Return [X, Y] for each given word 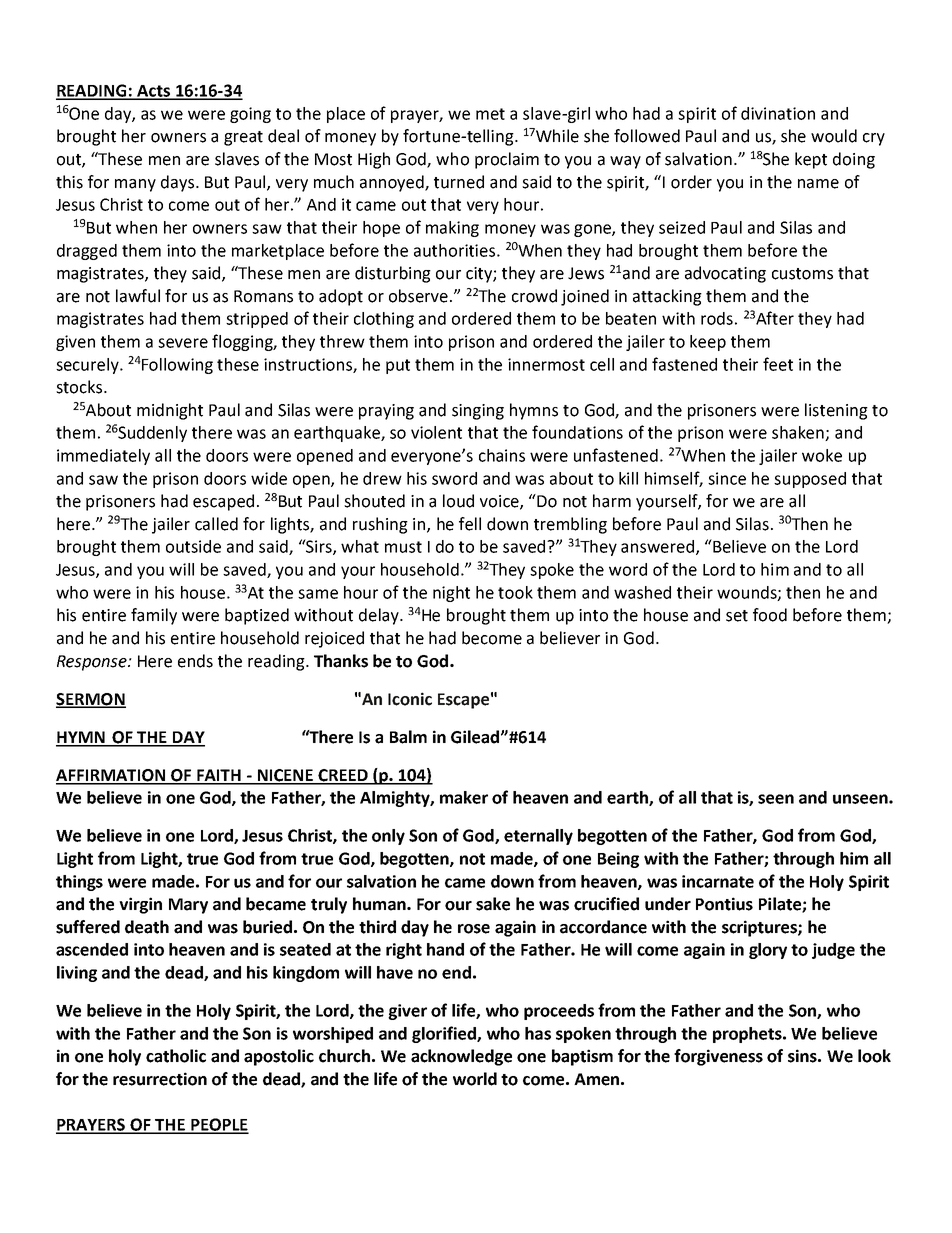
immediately [103, 457]
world [475, 1079]
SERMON [91, 700]
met [490, 114]
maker [464, 797]
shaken [799, 433]
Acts [153, 92]
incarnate [718, 881]
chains [502, 455]
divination [778, 113]
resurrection [160, 1079]
